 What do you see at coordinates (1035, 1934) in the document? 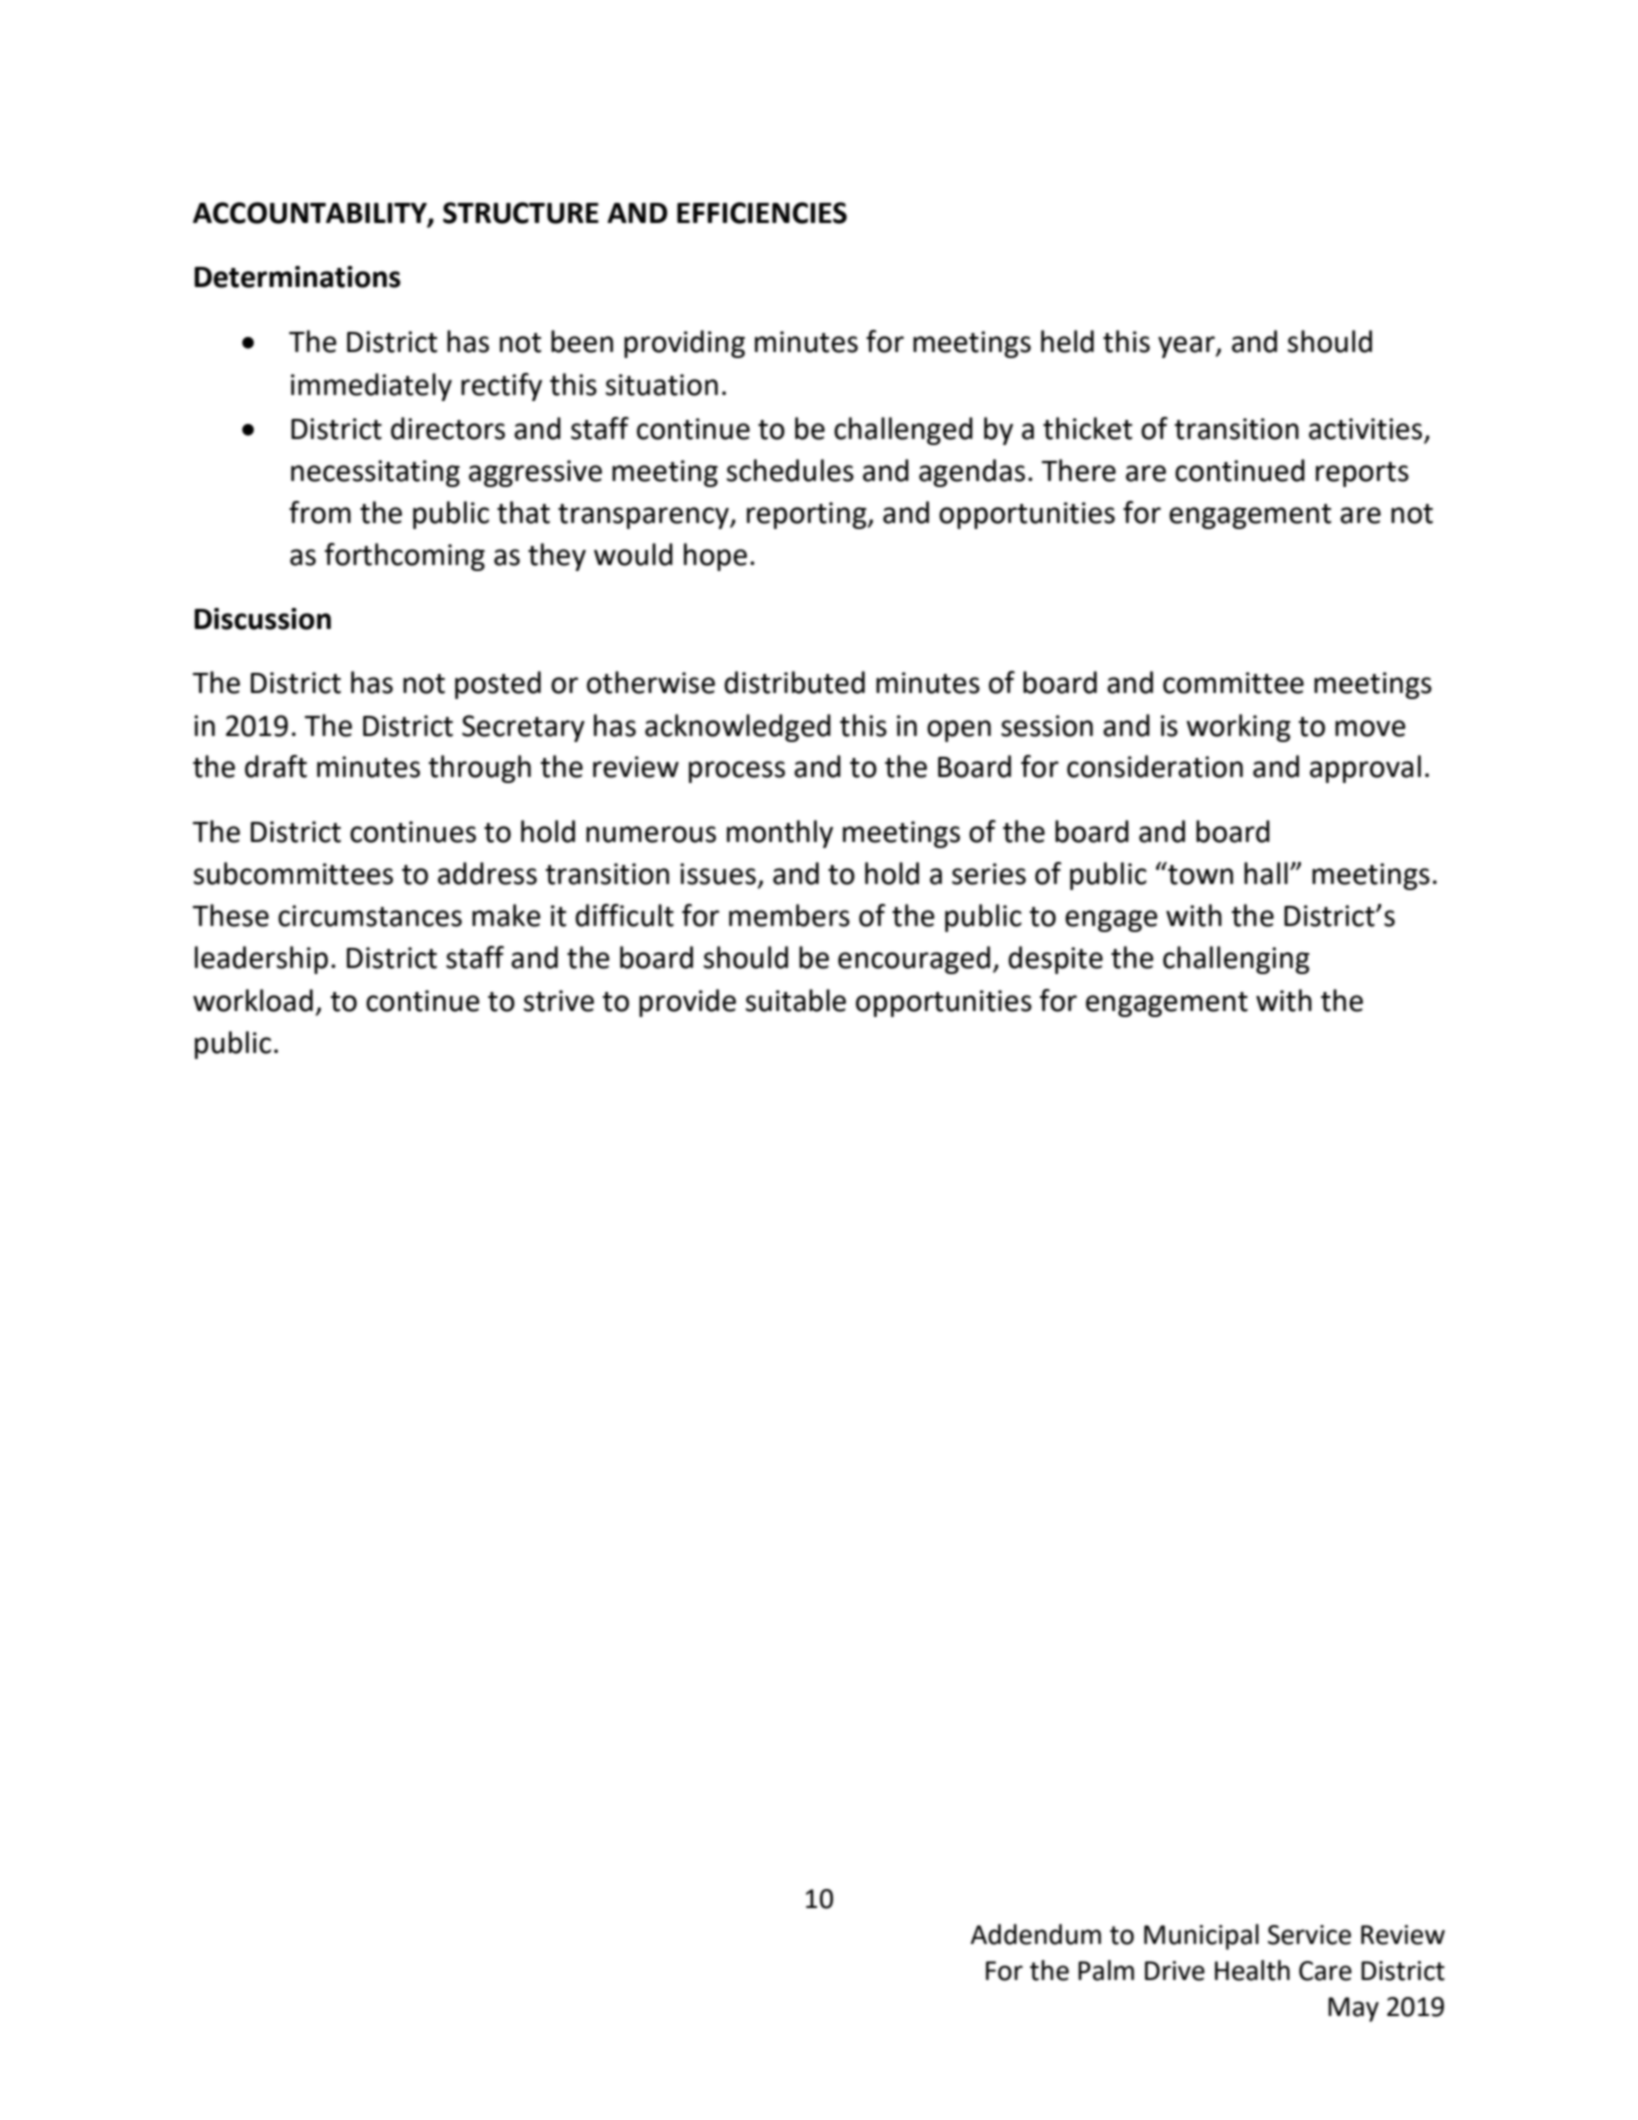
I see `Addendum` at bounding box center [1035, 1934].
